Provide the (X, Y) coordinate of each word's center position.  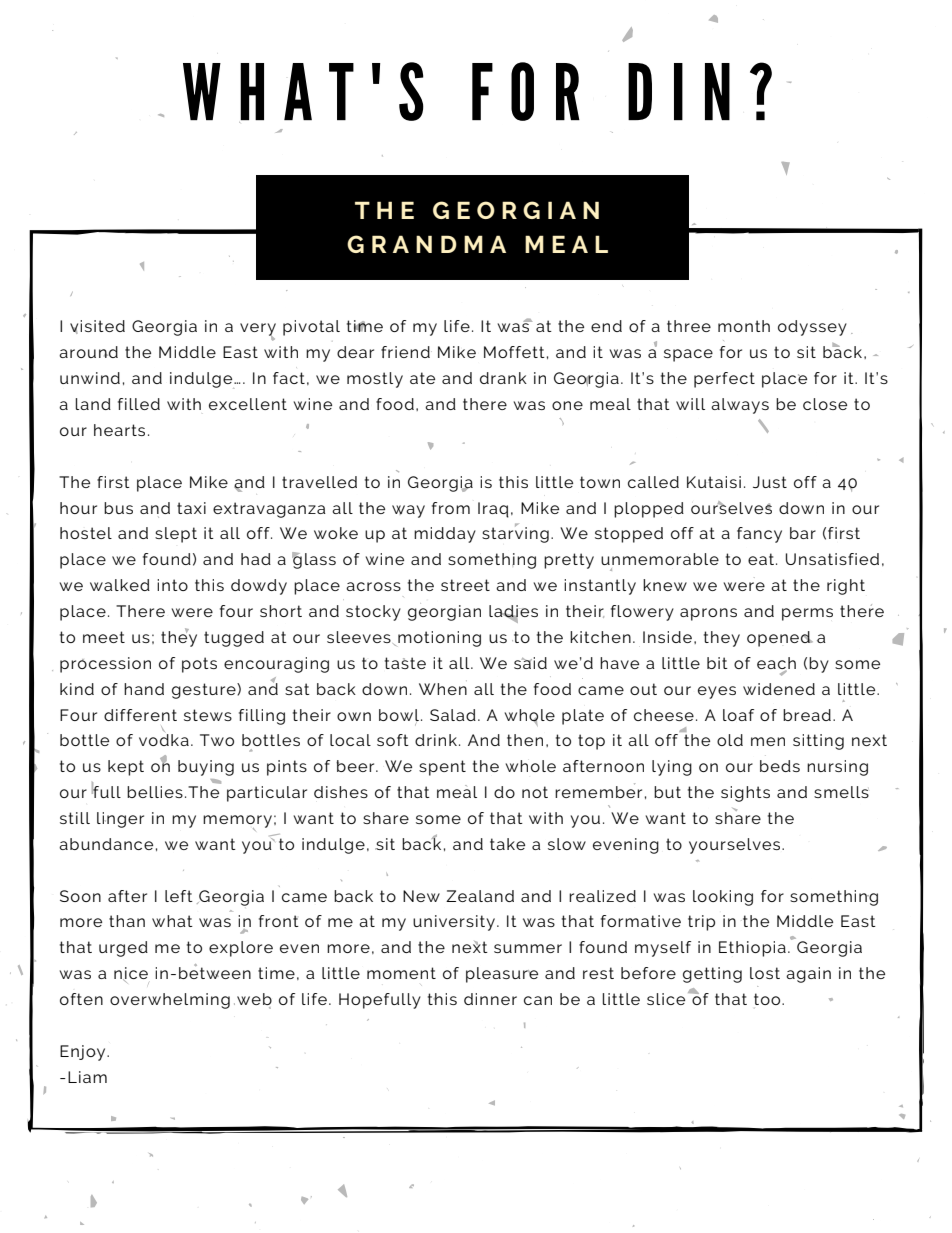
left (179, 896)
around (88, 352)
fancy (759, 535)
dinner (490, 999)
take (507, 844)
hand (144, 689)
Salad (453, 715)
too (768, 999)
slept (176, 535)
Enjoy (84, 1053)
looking (723, 898)
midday (445, 535)
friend (406, 352)
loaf (738, 715)
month (744, 326)
